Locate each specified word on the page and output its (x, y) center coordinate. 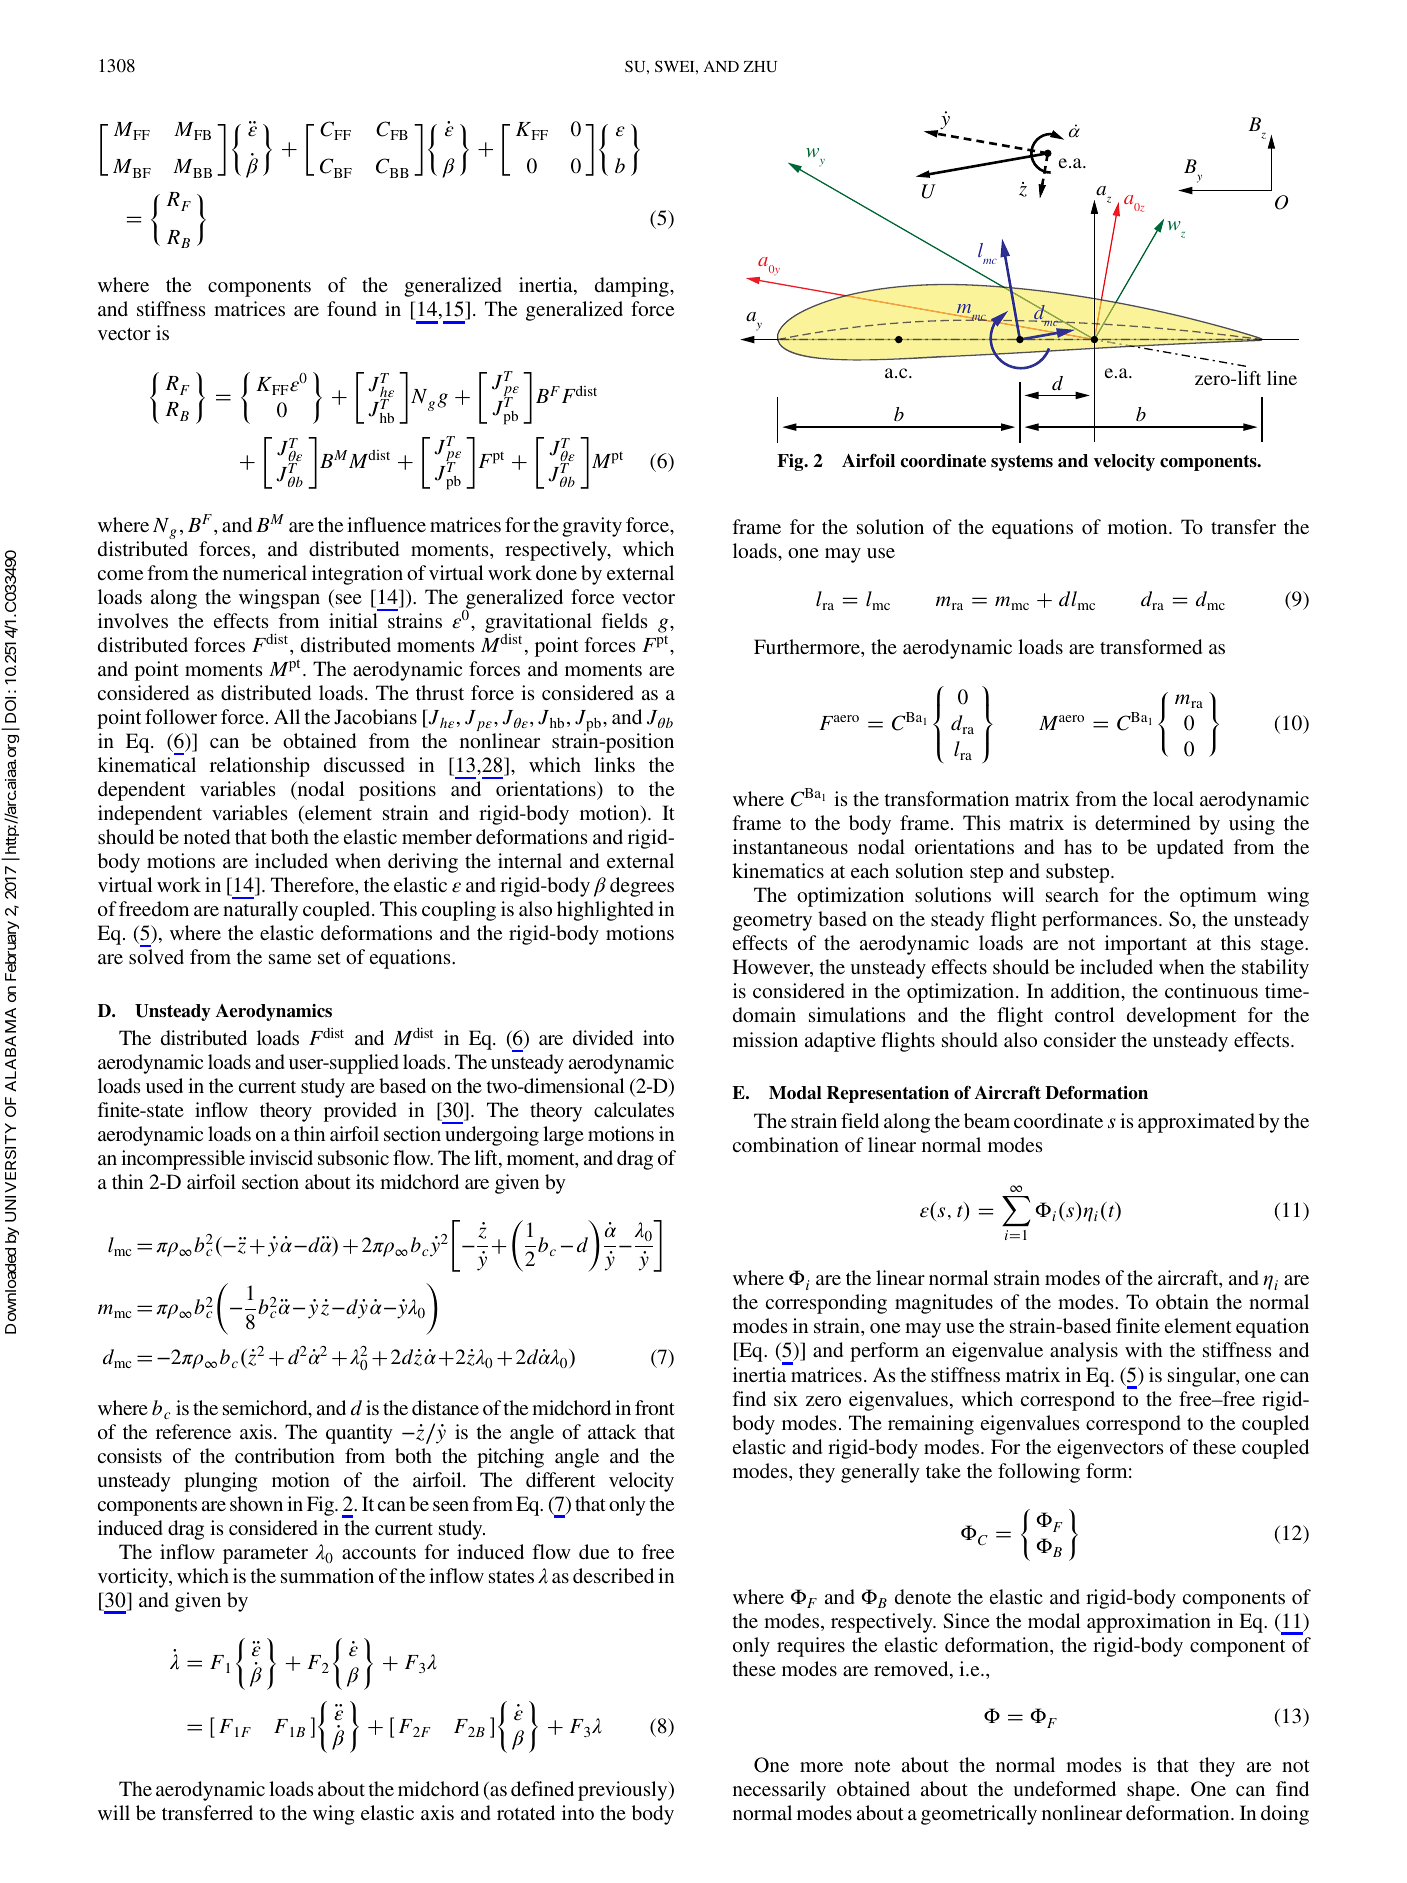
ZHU (760, 67)
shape (1152, 1791)
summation (327, 1575)
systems (1022, 463)
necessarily (779, 1791)
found (352, 308)
